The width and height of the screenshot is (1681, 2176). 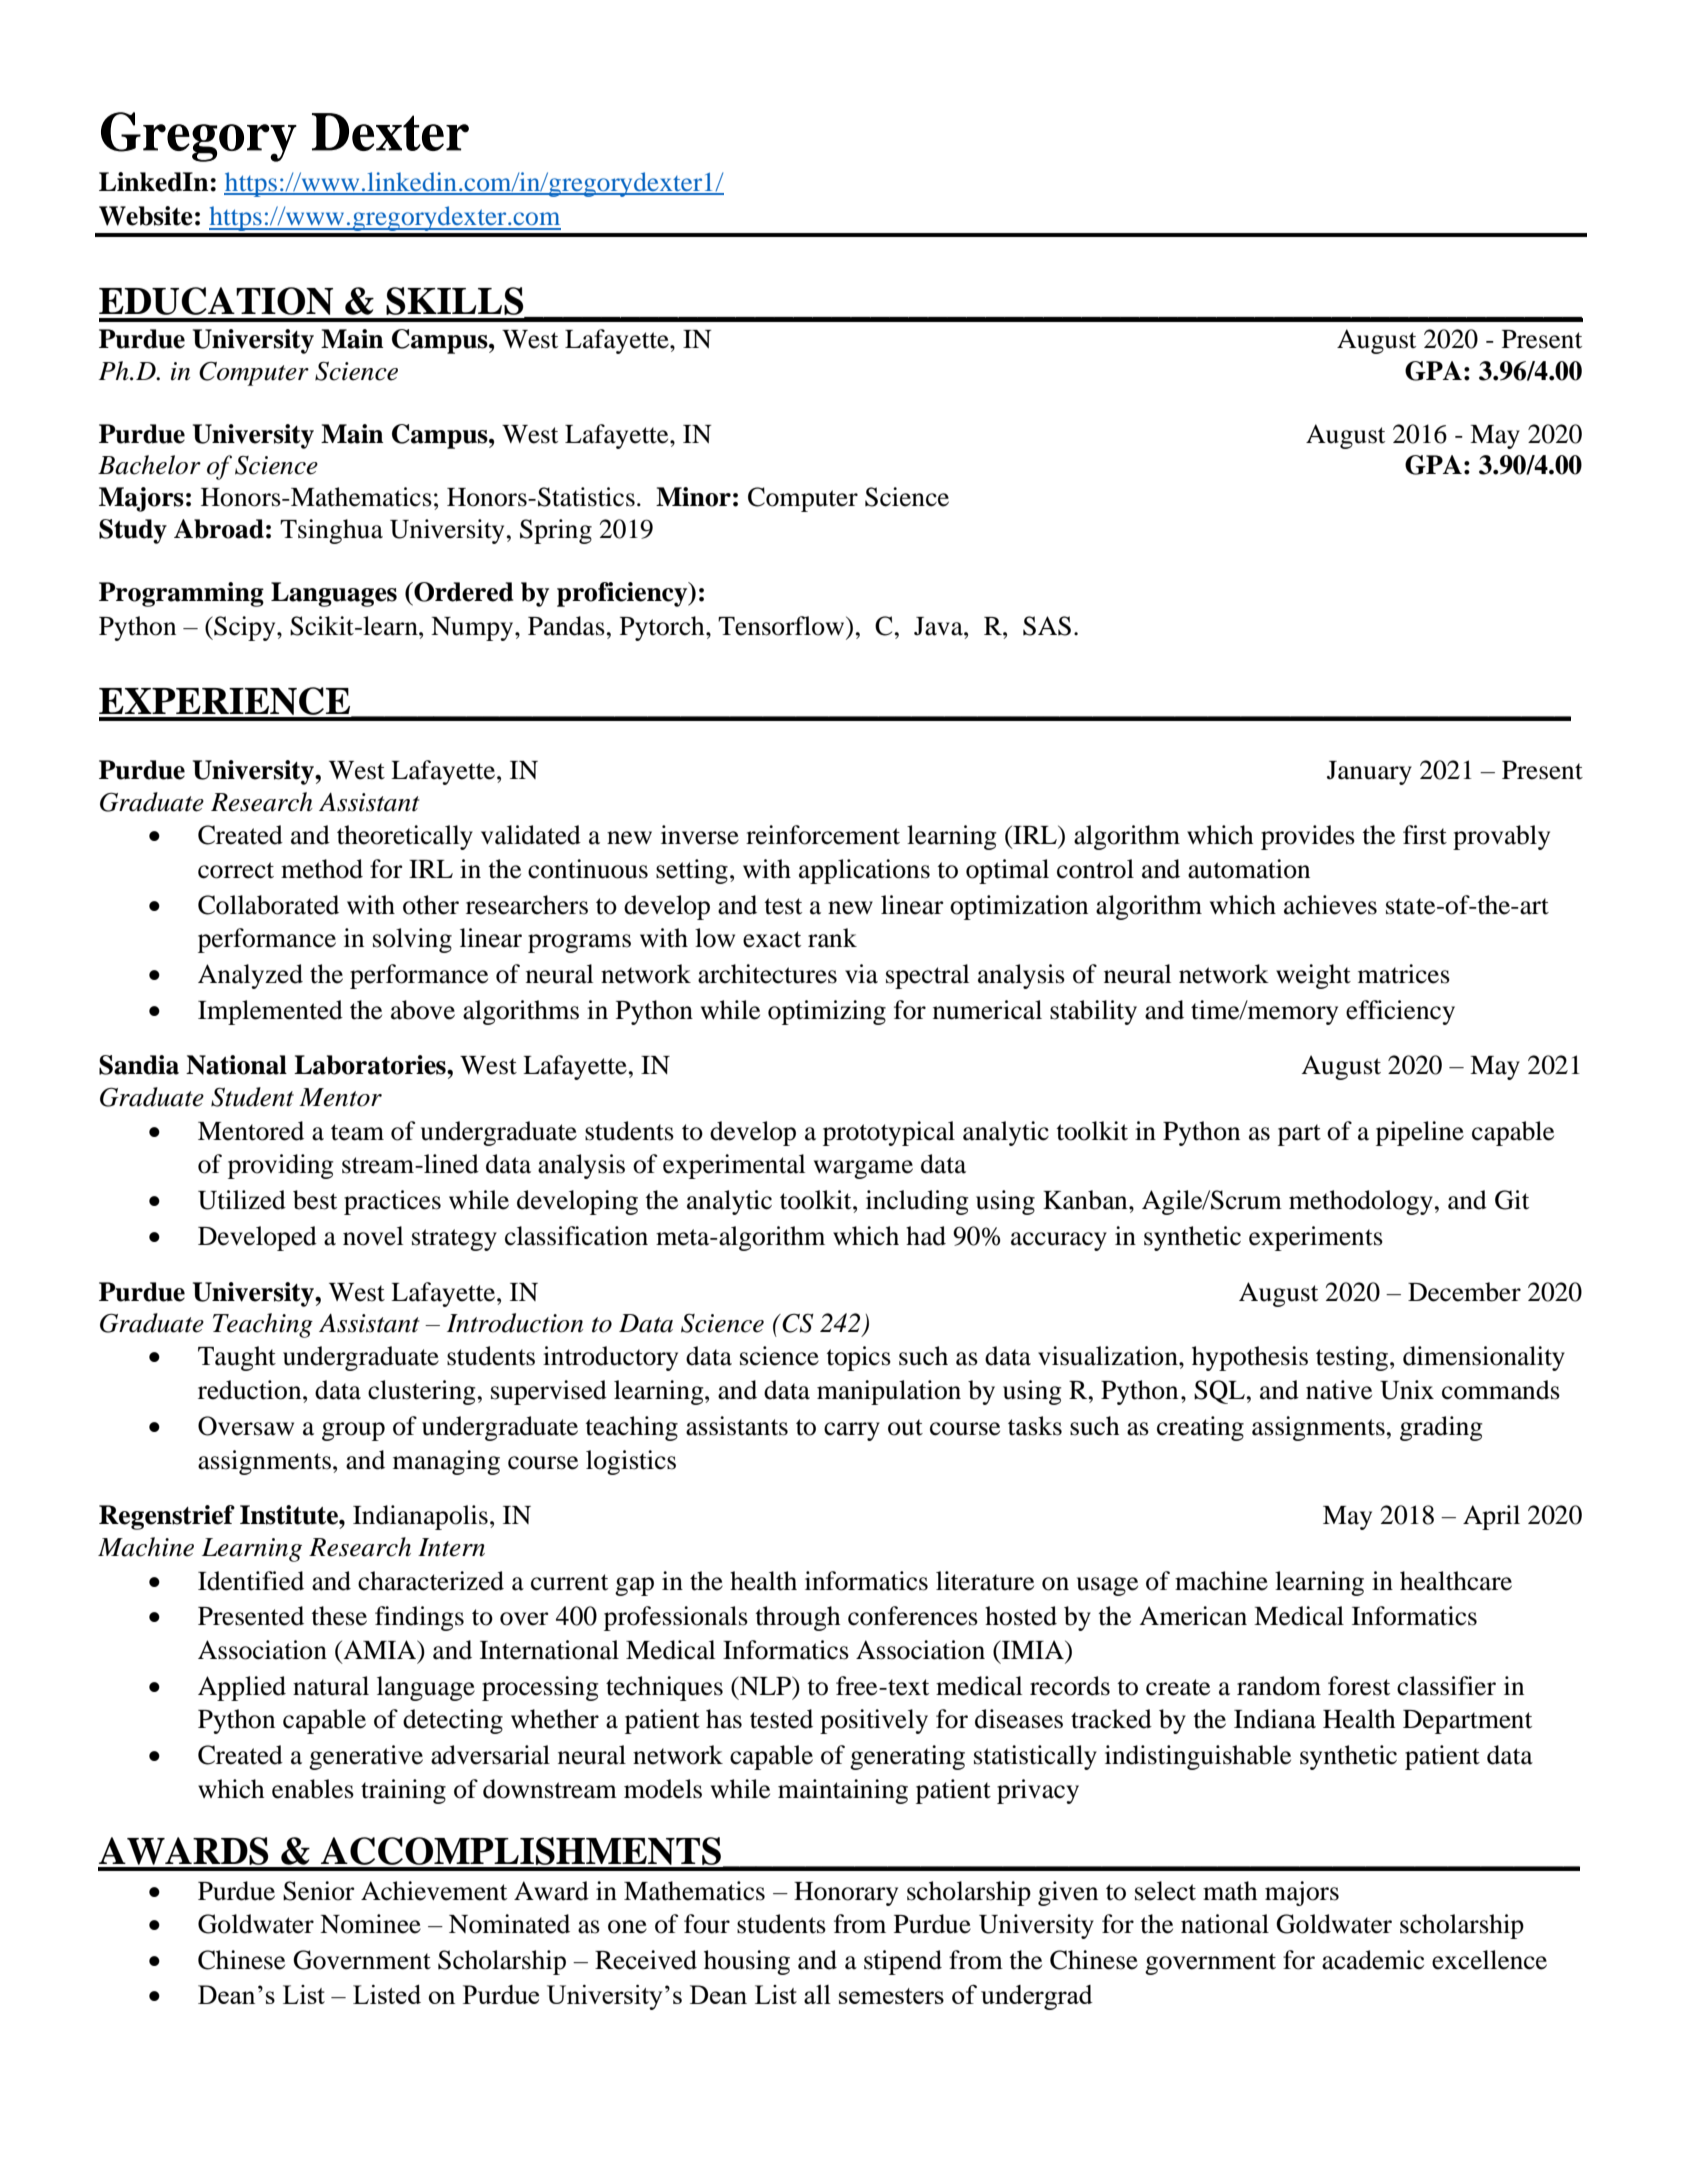 I want to click on topics, so click(x=858, y=1358).
